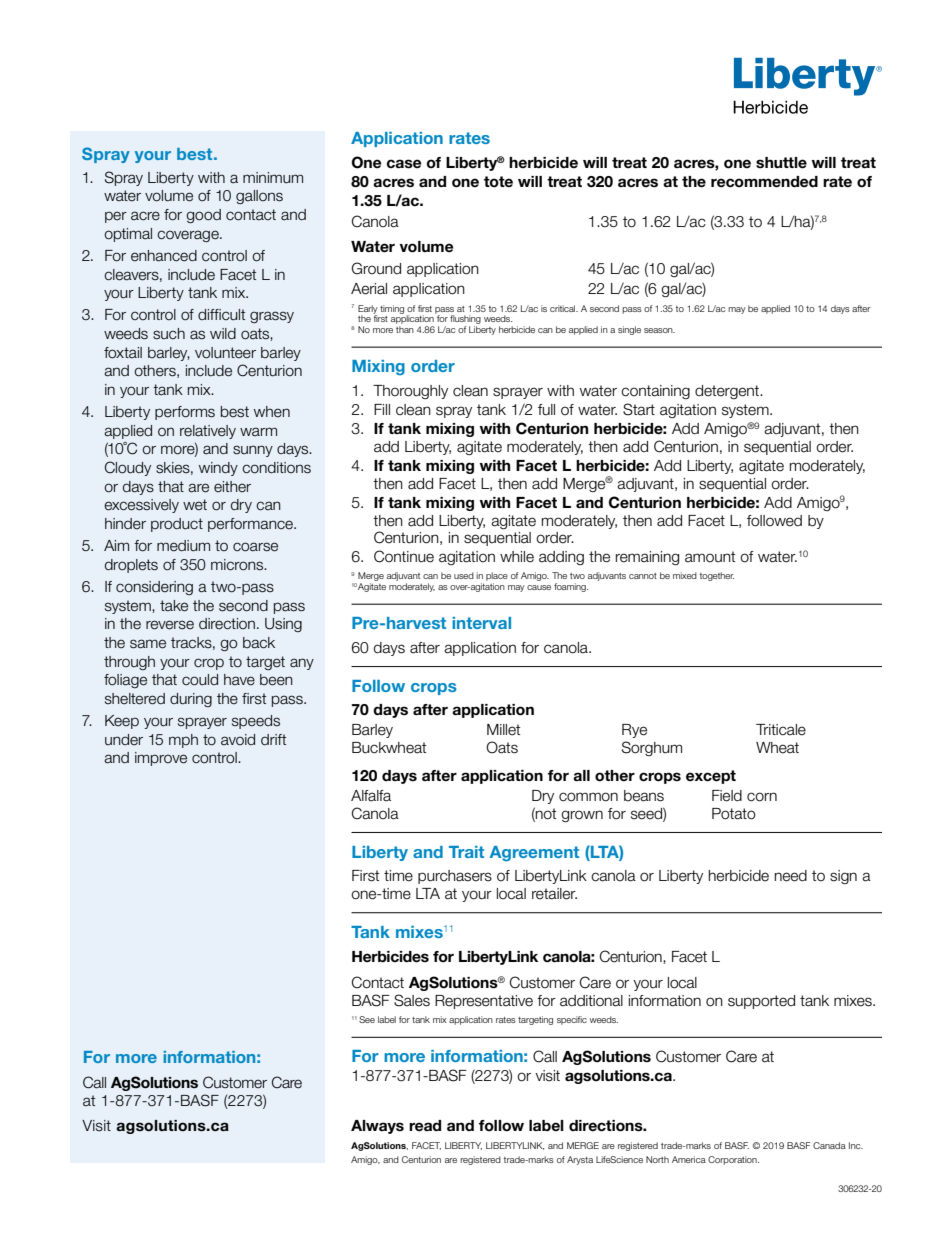 This page has height=1233, width=952. I want to click on detergent, so click(728, 392).
